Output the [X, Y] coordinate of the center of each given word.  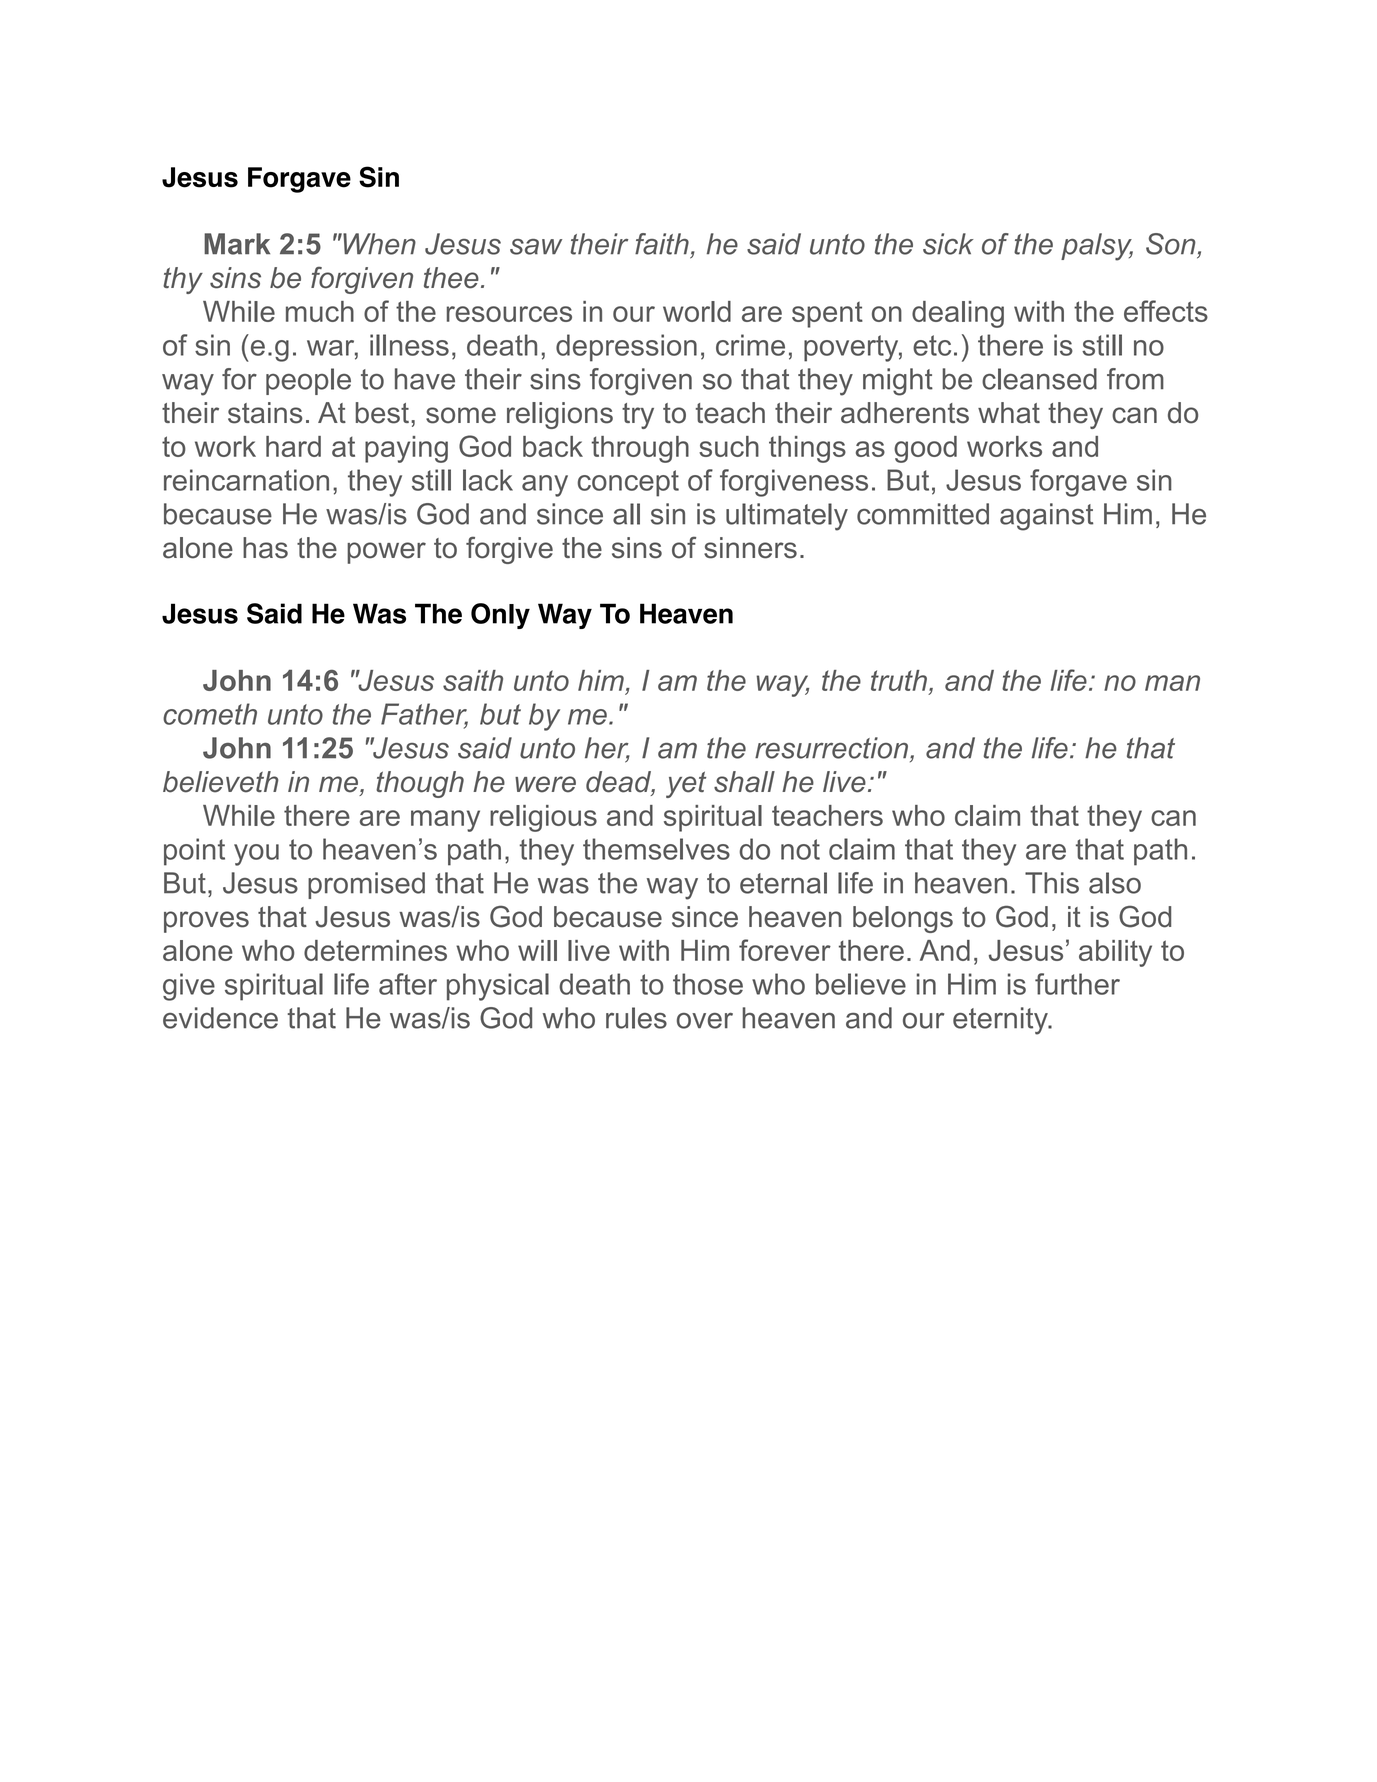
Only [500, 616]
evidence [220, 1018]
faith [662, 244]
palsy [1097, 247]
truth [899, 680]
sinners [750, 548]
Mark [237, 244]
